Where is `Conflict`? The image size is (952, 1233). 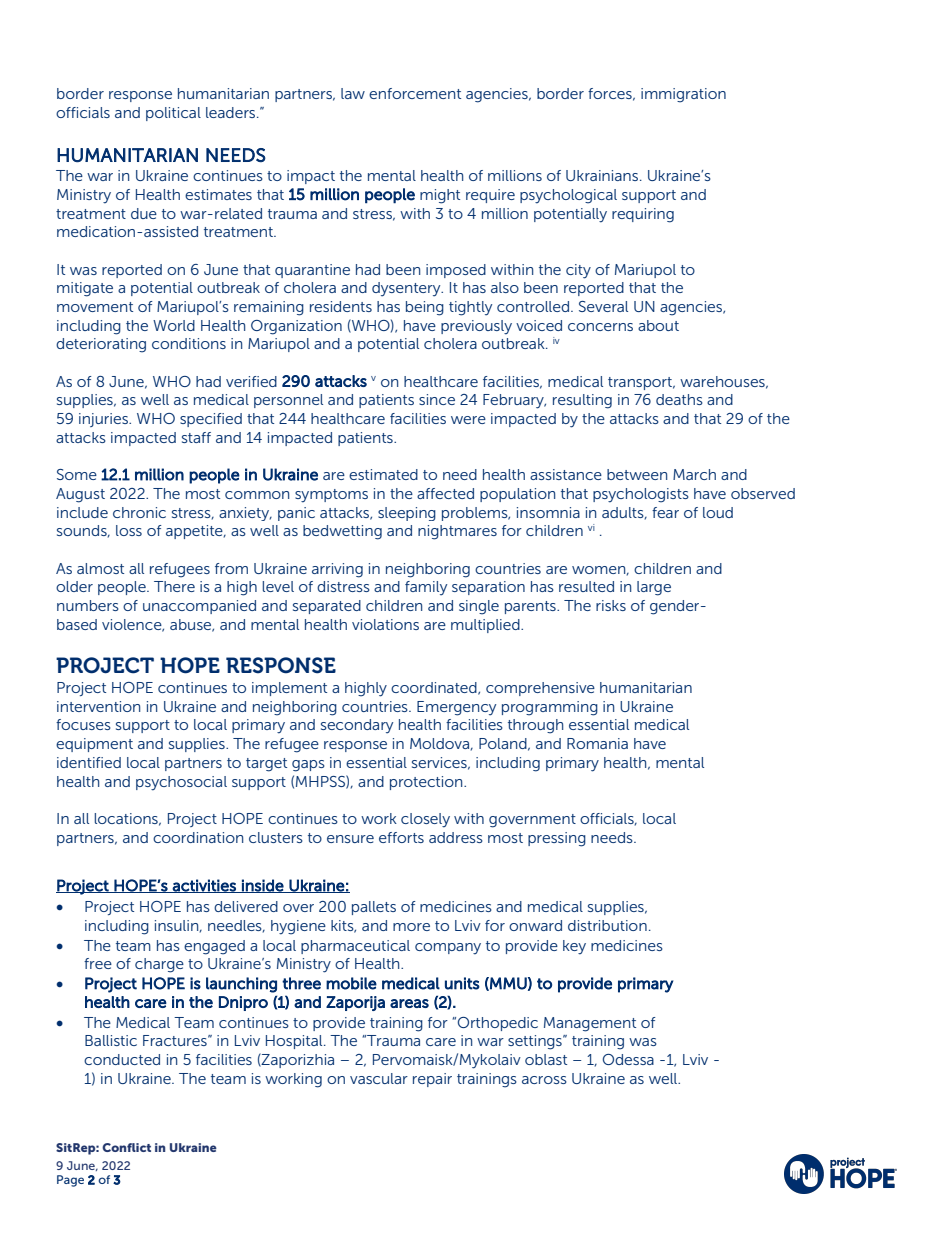 Conflict is located at coordinates (126, 1147).
